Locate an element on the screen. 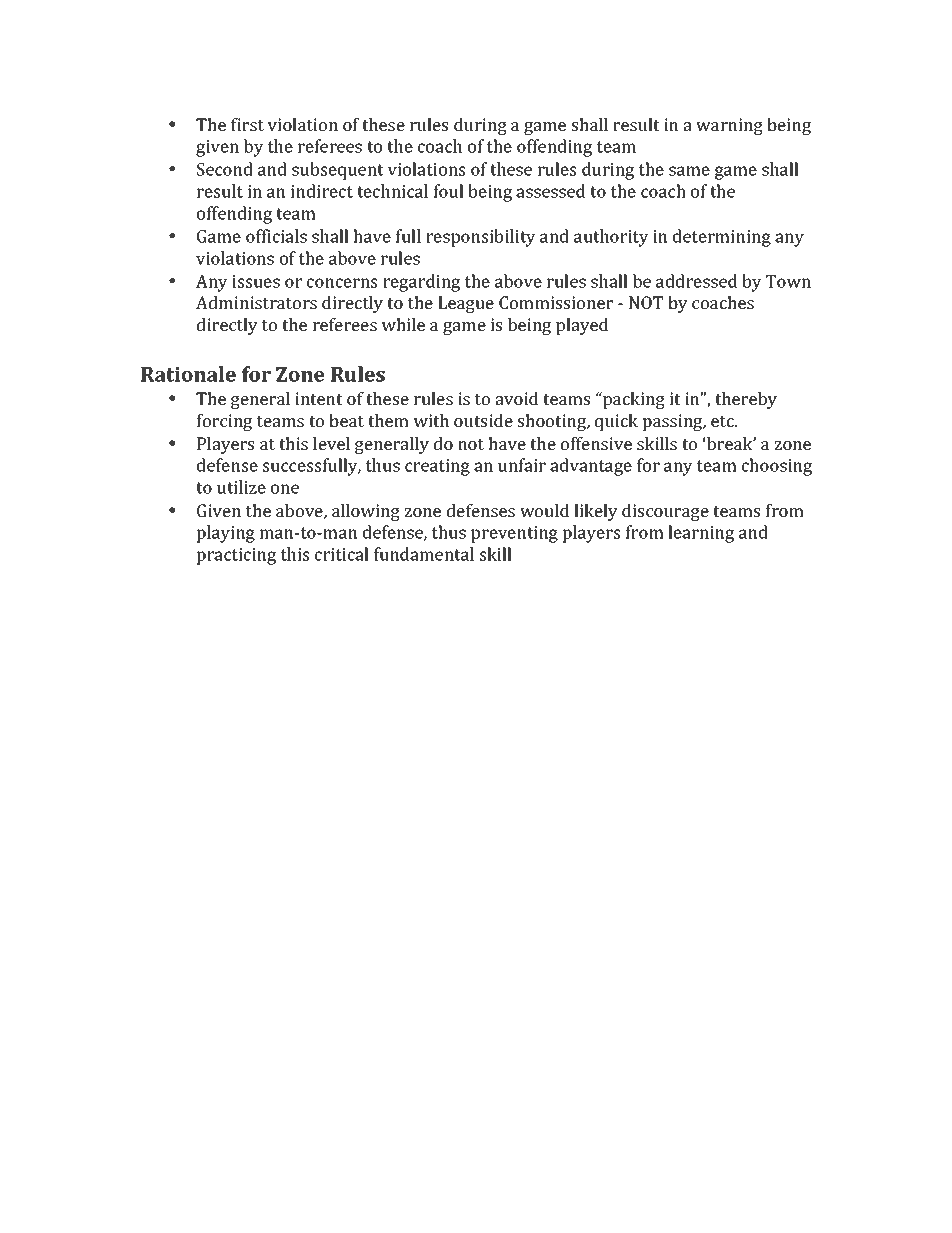  foul is located at coordinates (448, 191).
